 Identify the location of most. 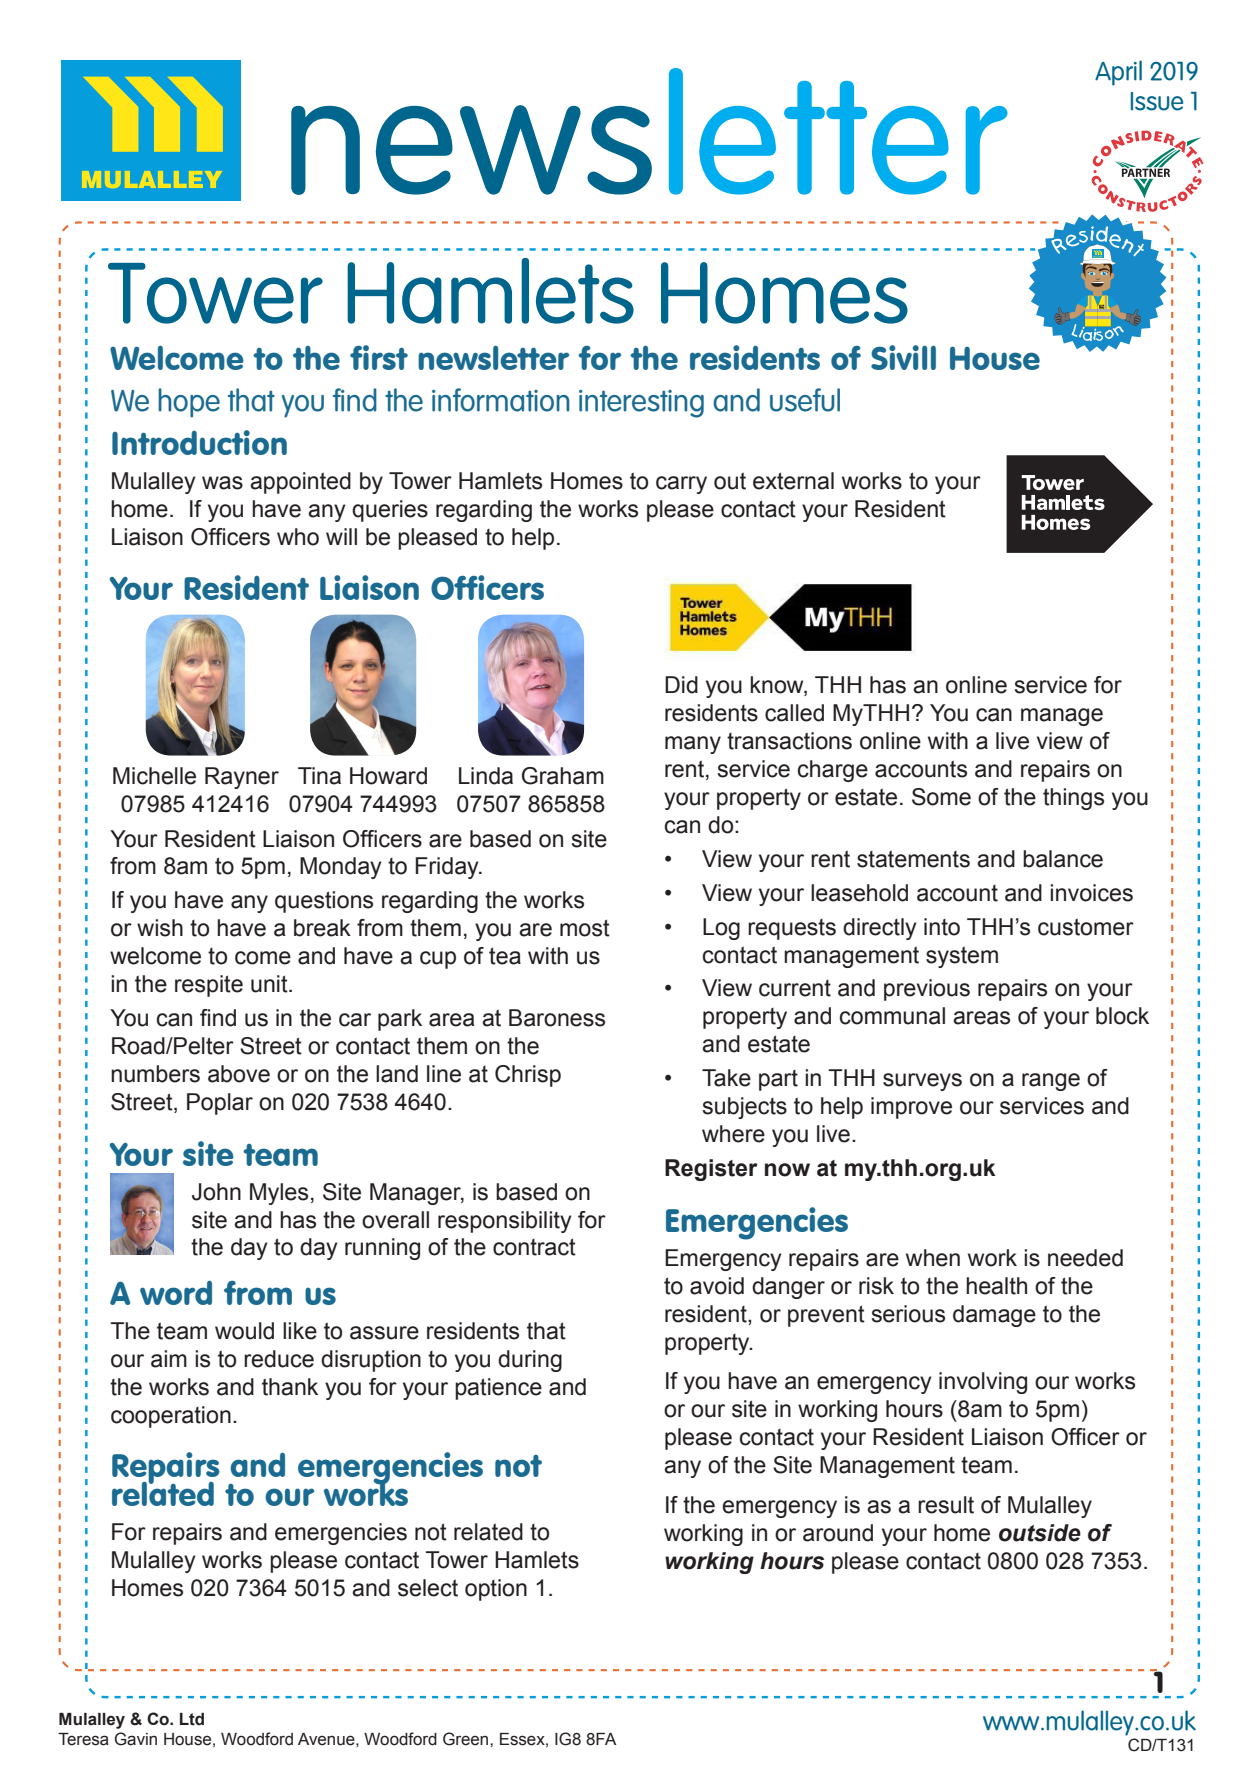
(585, 928).
